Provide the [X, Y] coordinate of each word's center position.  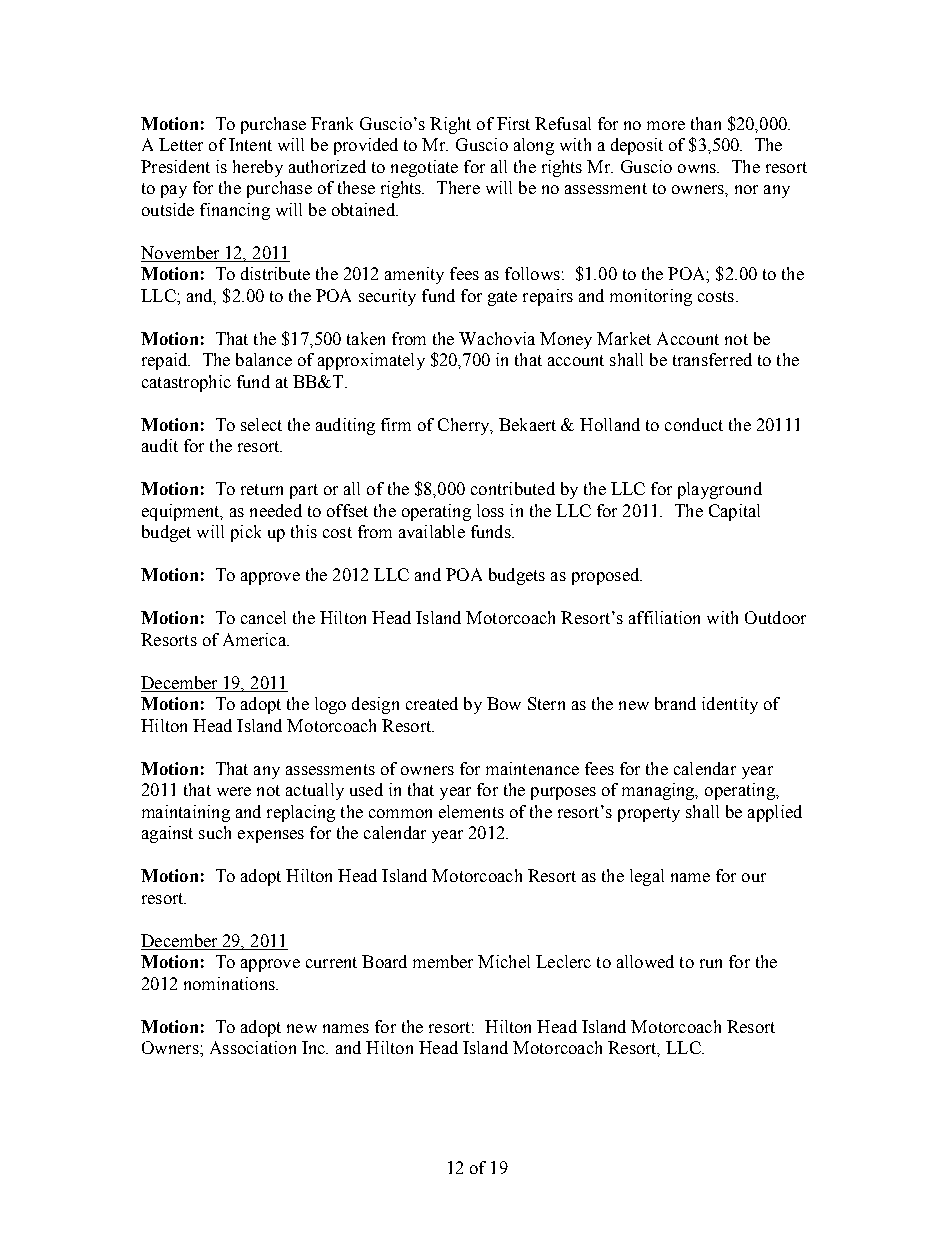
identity [730, 705]
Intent [250, 144]
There [458, 187]
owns [698, 168]
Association [253, 1047]
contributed [513, 488]
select [261, 424]
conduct [694, 424]
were [234, 791]
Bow [504, 703]
